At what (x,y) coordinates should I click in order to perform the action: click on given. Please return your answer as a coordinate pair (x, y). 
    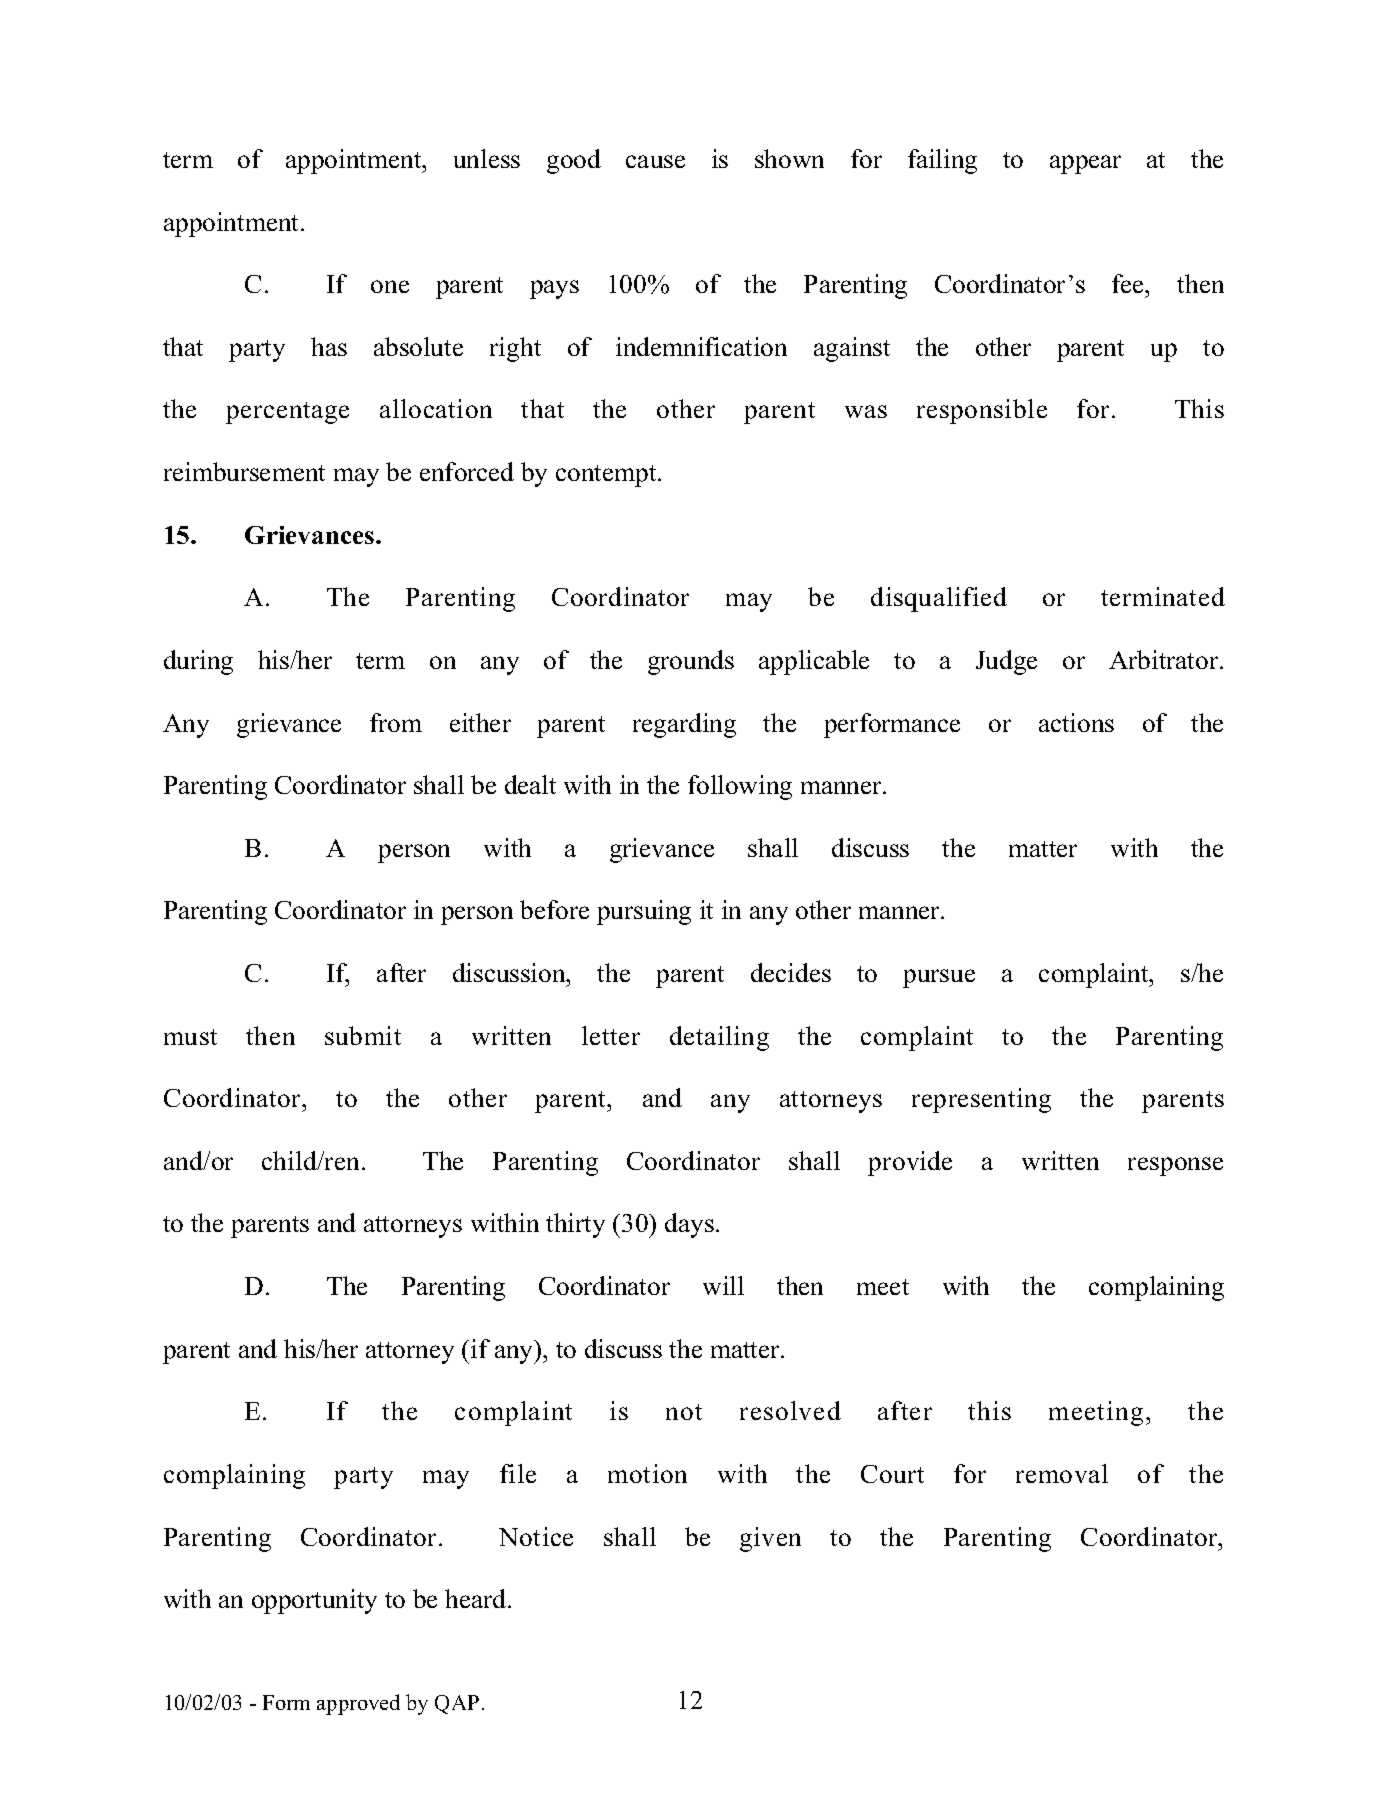
    Looking at the image, I should click on (770, 1539).
